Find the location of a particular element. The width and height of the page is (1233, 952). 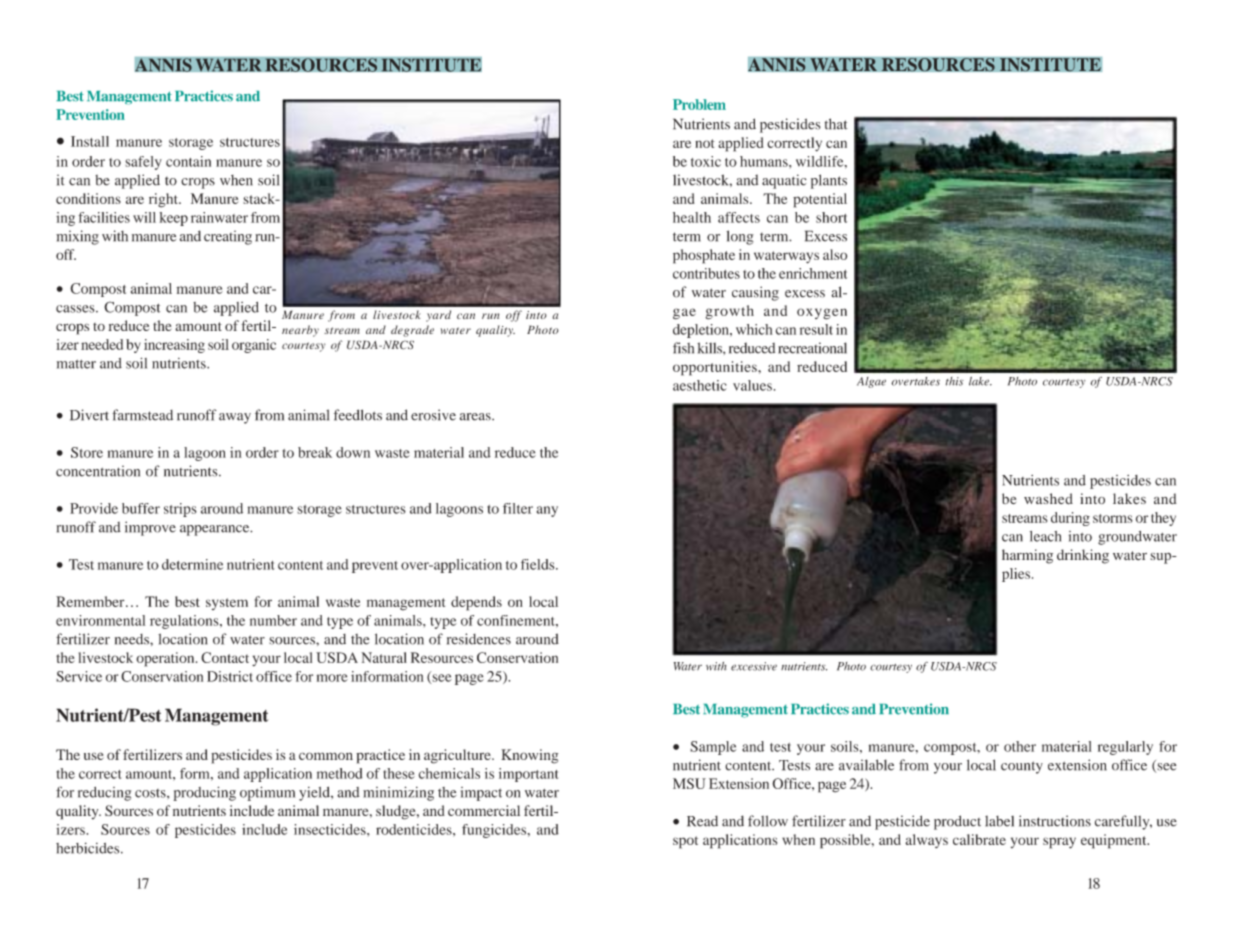

producing is located at coordinates (204, 793).
